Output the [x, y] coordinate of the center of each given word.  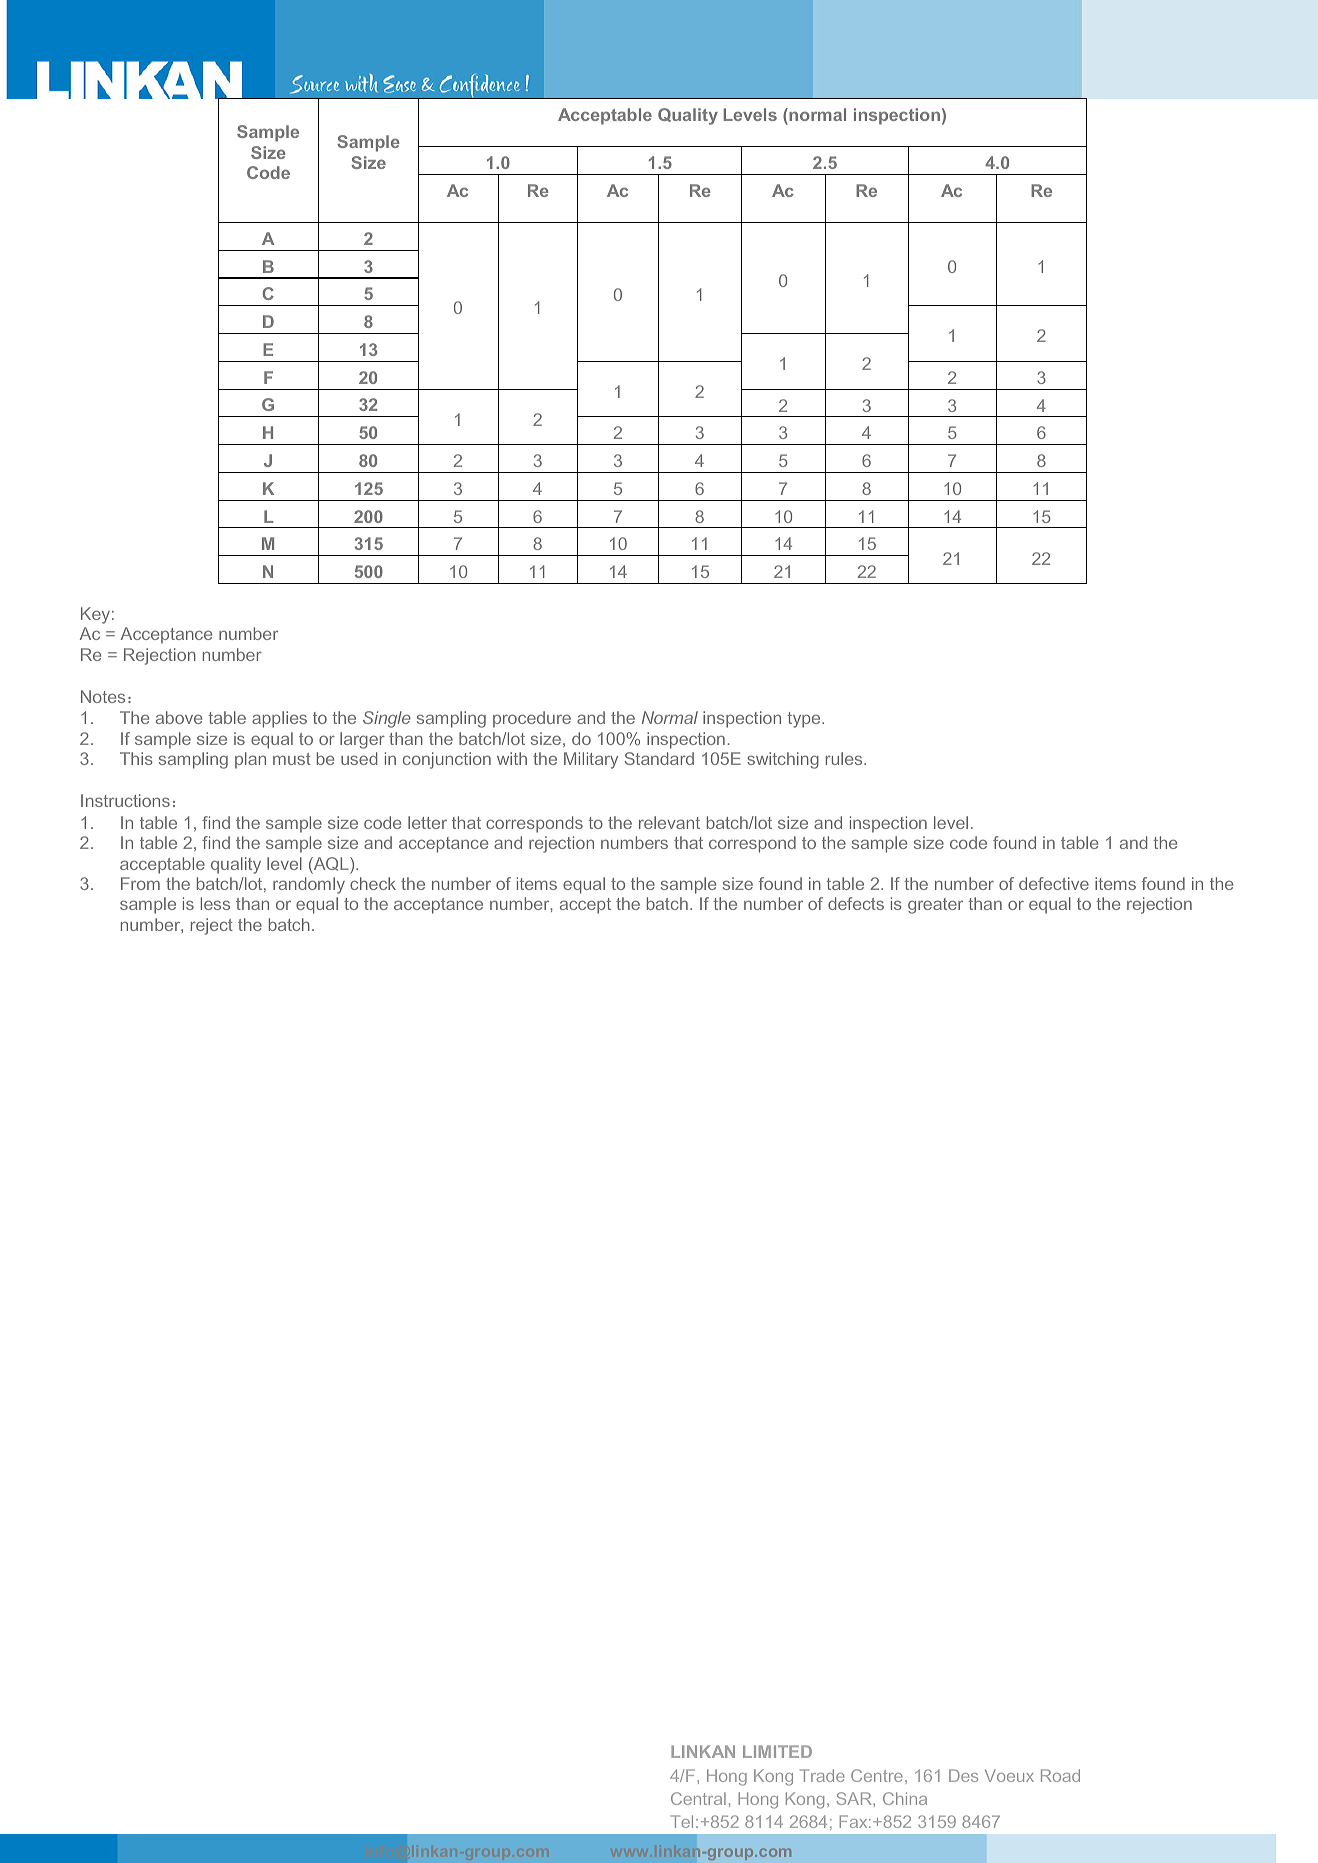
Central [698, 1798]
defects [856, 903]
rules [845, 758]
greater [935, 906]
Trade [822, 1775]
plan [250, 760]
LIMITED [777, 1751]
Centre [877, 1775]
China [905, 1798]
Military [591, 760]
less [215, 903]
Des [963, 1775]
